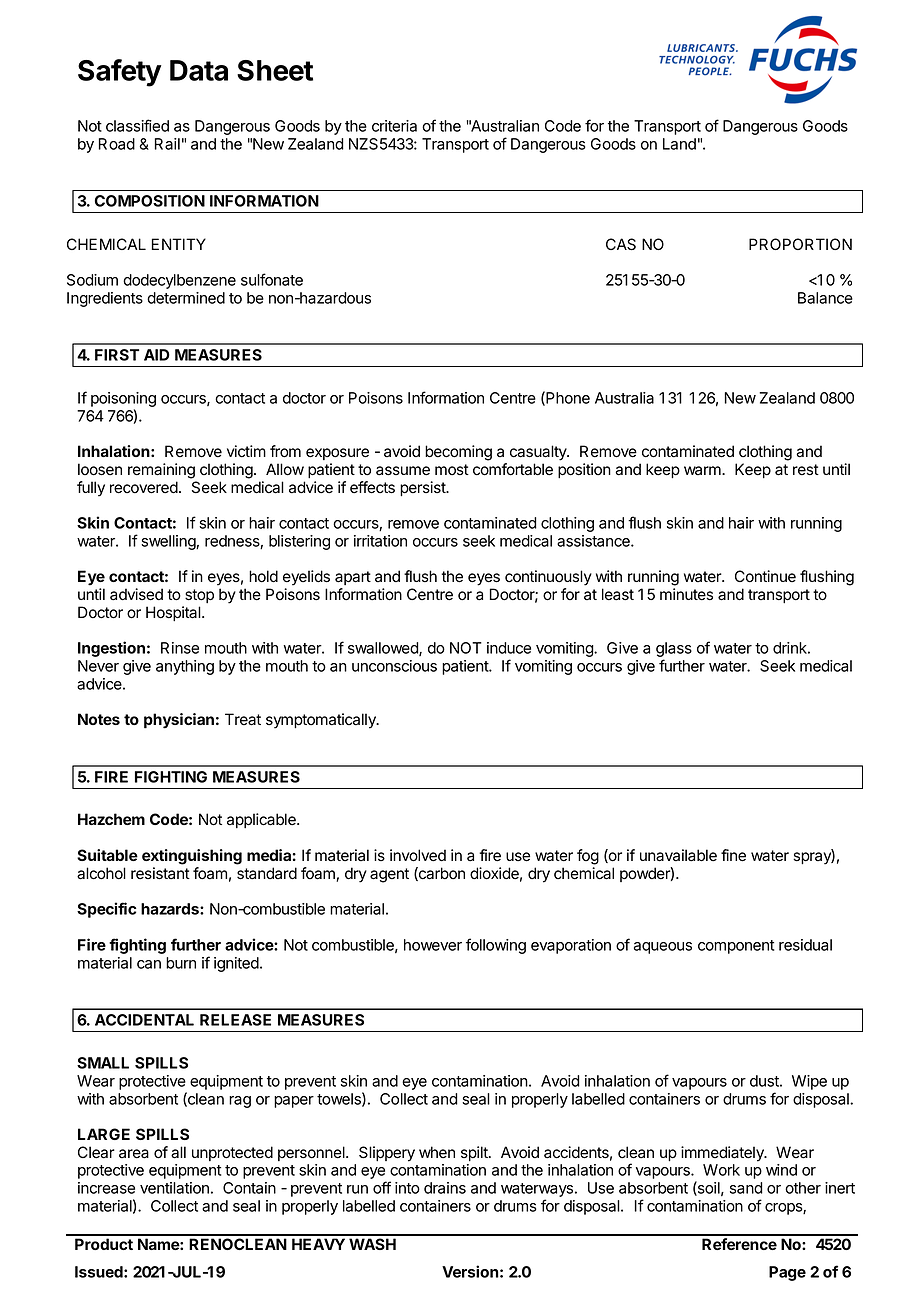  What do you see at coordinates (800, 244) in the screenshot?
I see `PROPORTION` at bounding box center [800, 244].
